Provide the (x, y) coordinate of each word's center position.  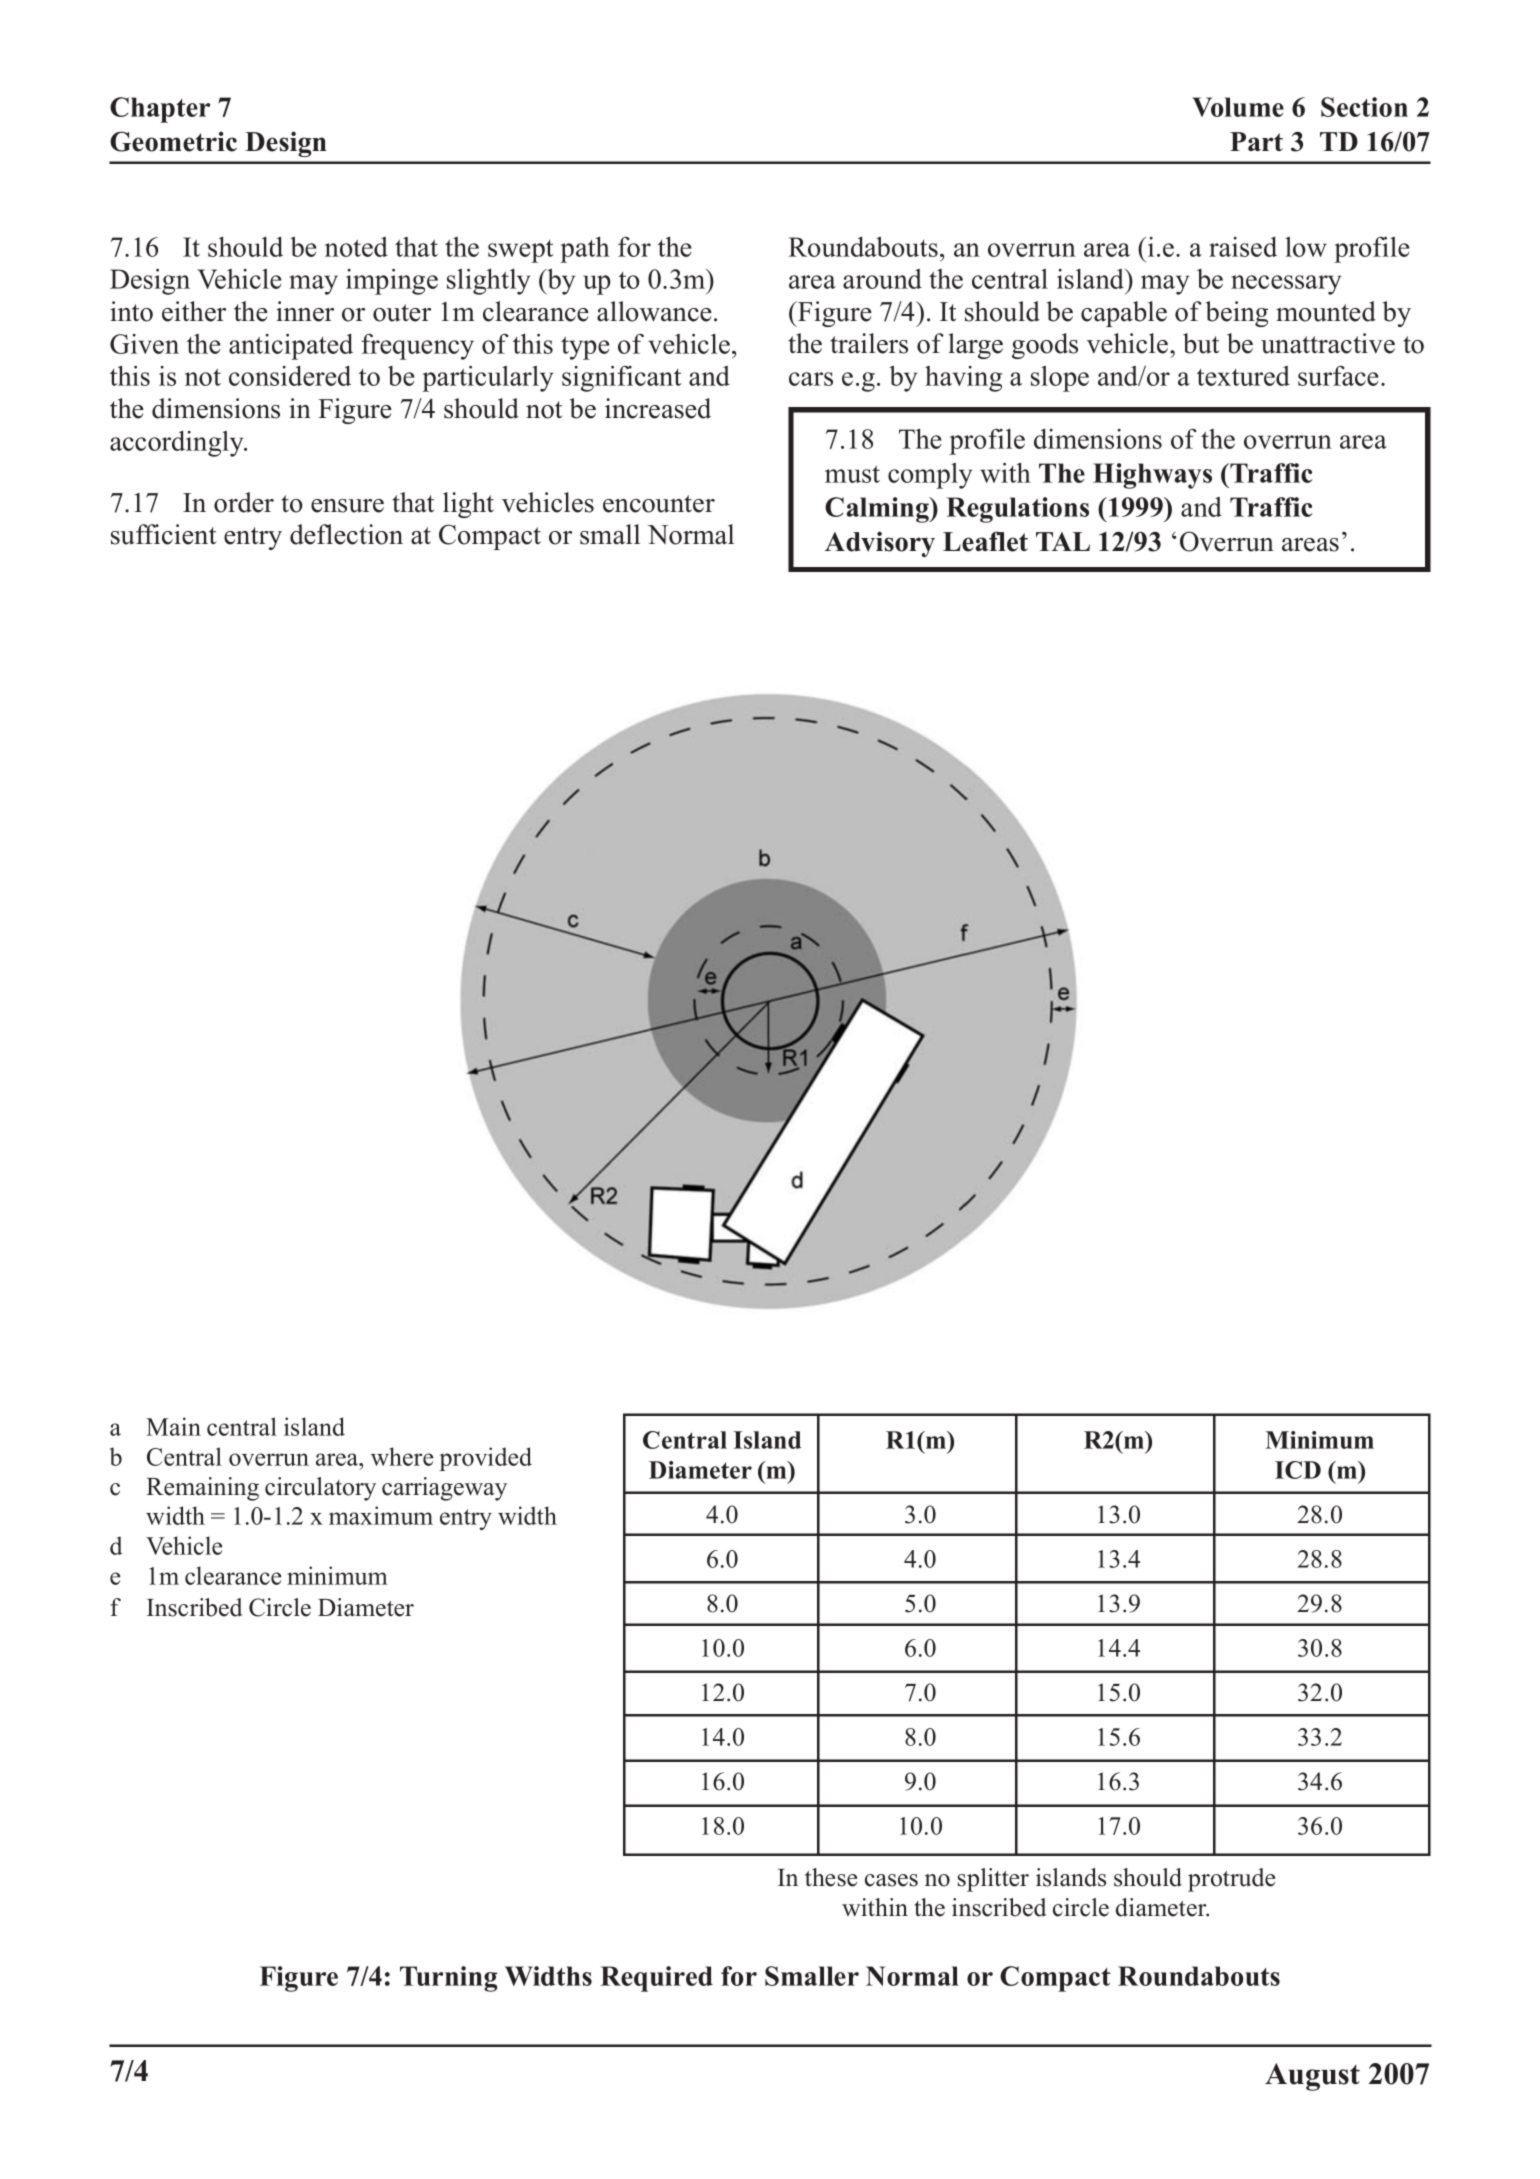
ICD (1298, 1470)
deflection (346, 534)
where (402, 1456)
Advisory (880, 544)
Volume (1238, 107)
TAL (1063, 541)
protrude (1231, 1880)
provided (485, 1459)
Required (656, 1979)
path (585, 249)
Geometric (173, 141)
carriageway (444, 1489)
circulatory (320, 1489)
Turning (448, 1979)
